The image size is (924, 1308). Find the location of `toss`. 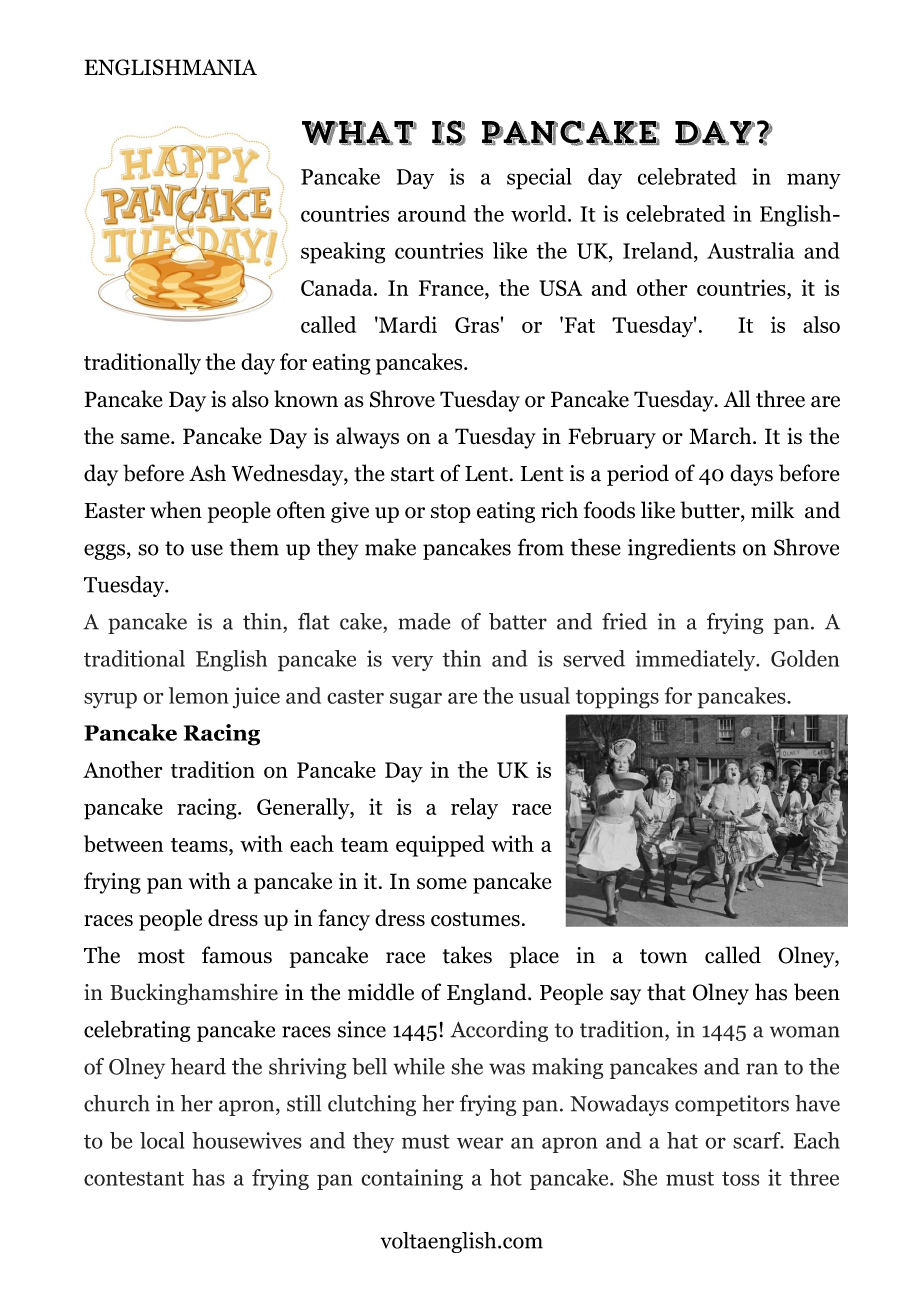

toss is located at coordinates (741, 1178).
